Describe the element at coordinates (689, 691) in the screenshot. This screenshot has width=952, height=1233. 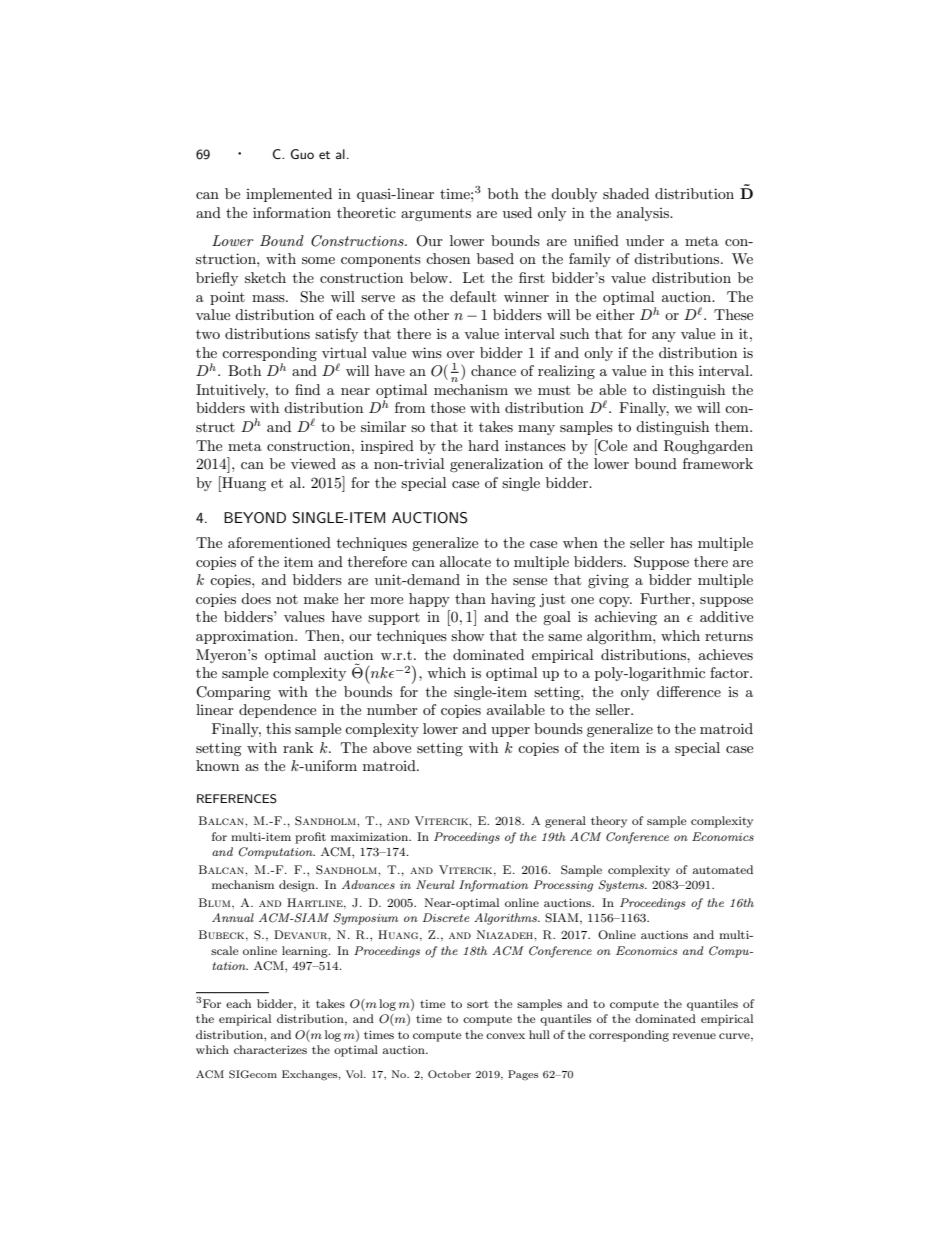
I see `difference` at that location.
